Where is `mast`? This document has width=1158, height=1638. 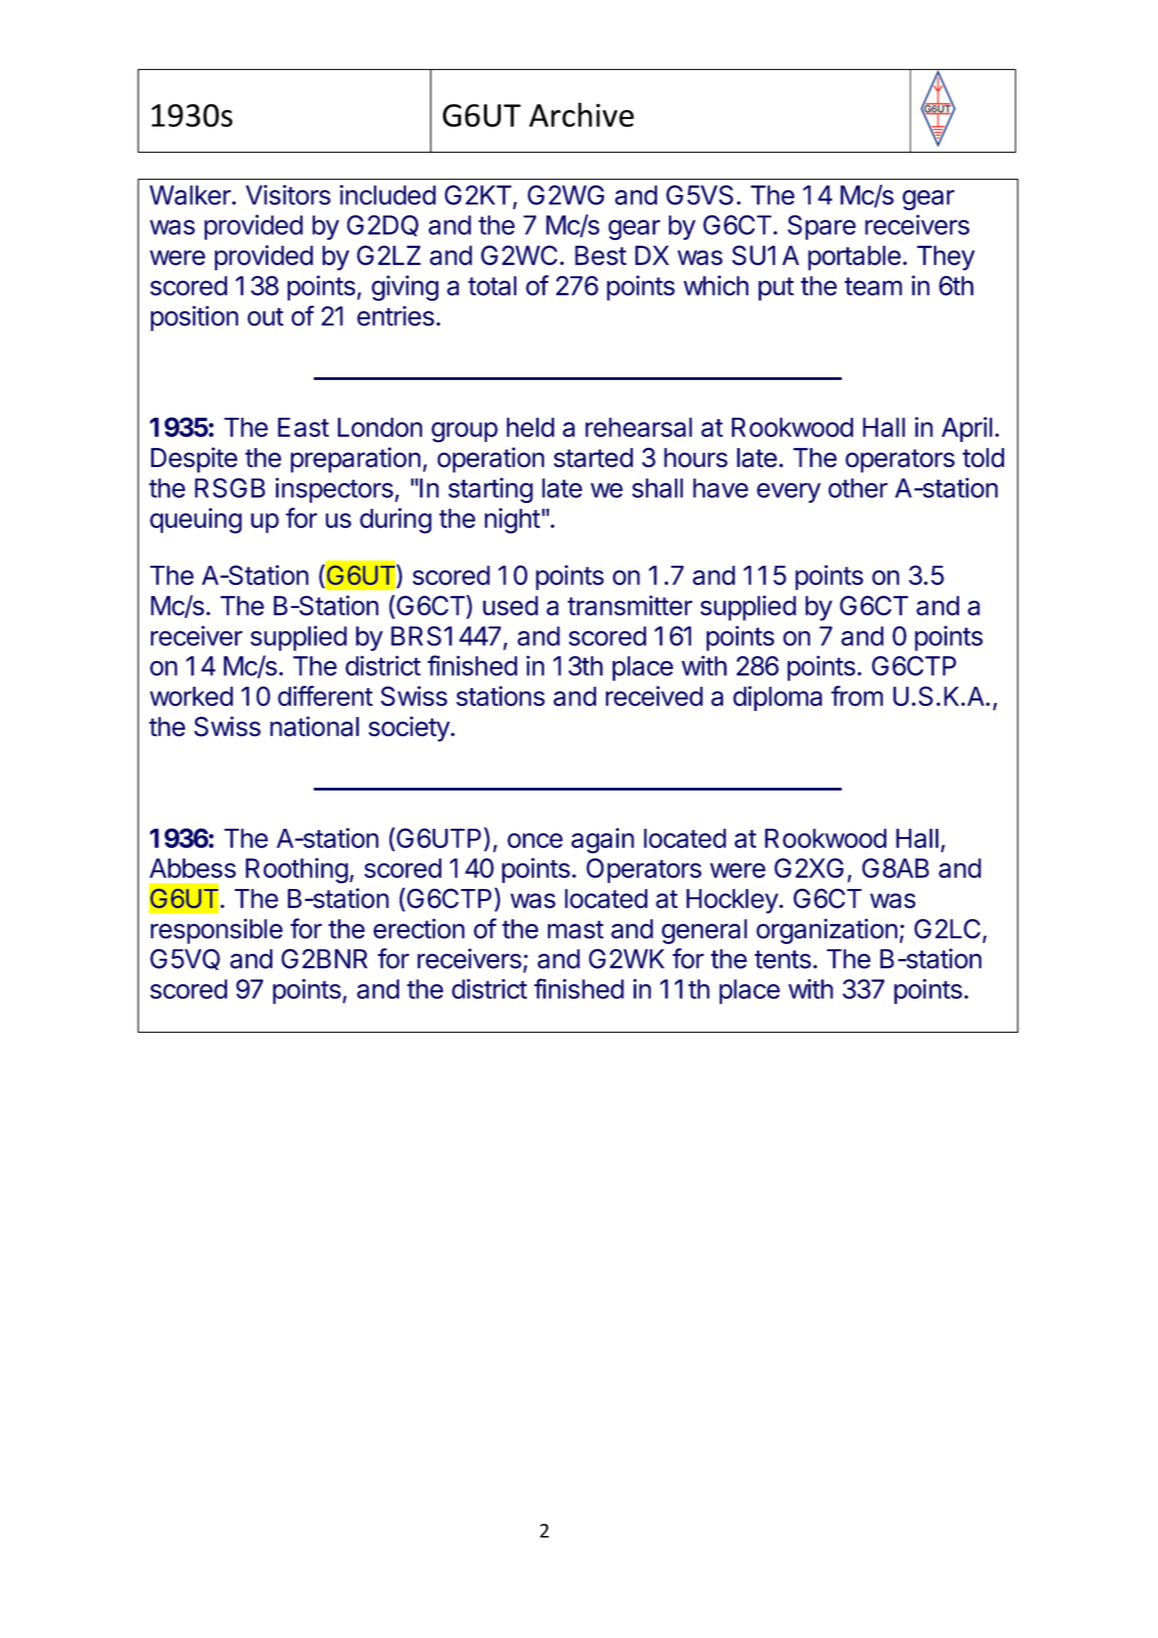
mast is located at coordinates (576, 929).
